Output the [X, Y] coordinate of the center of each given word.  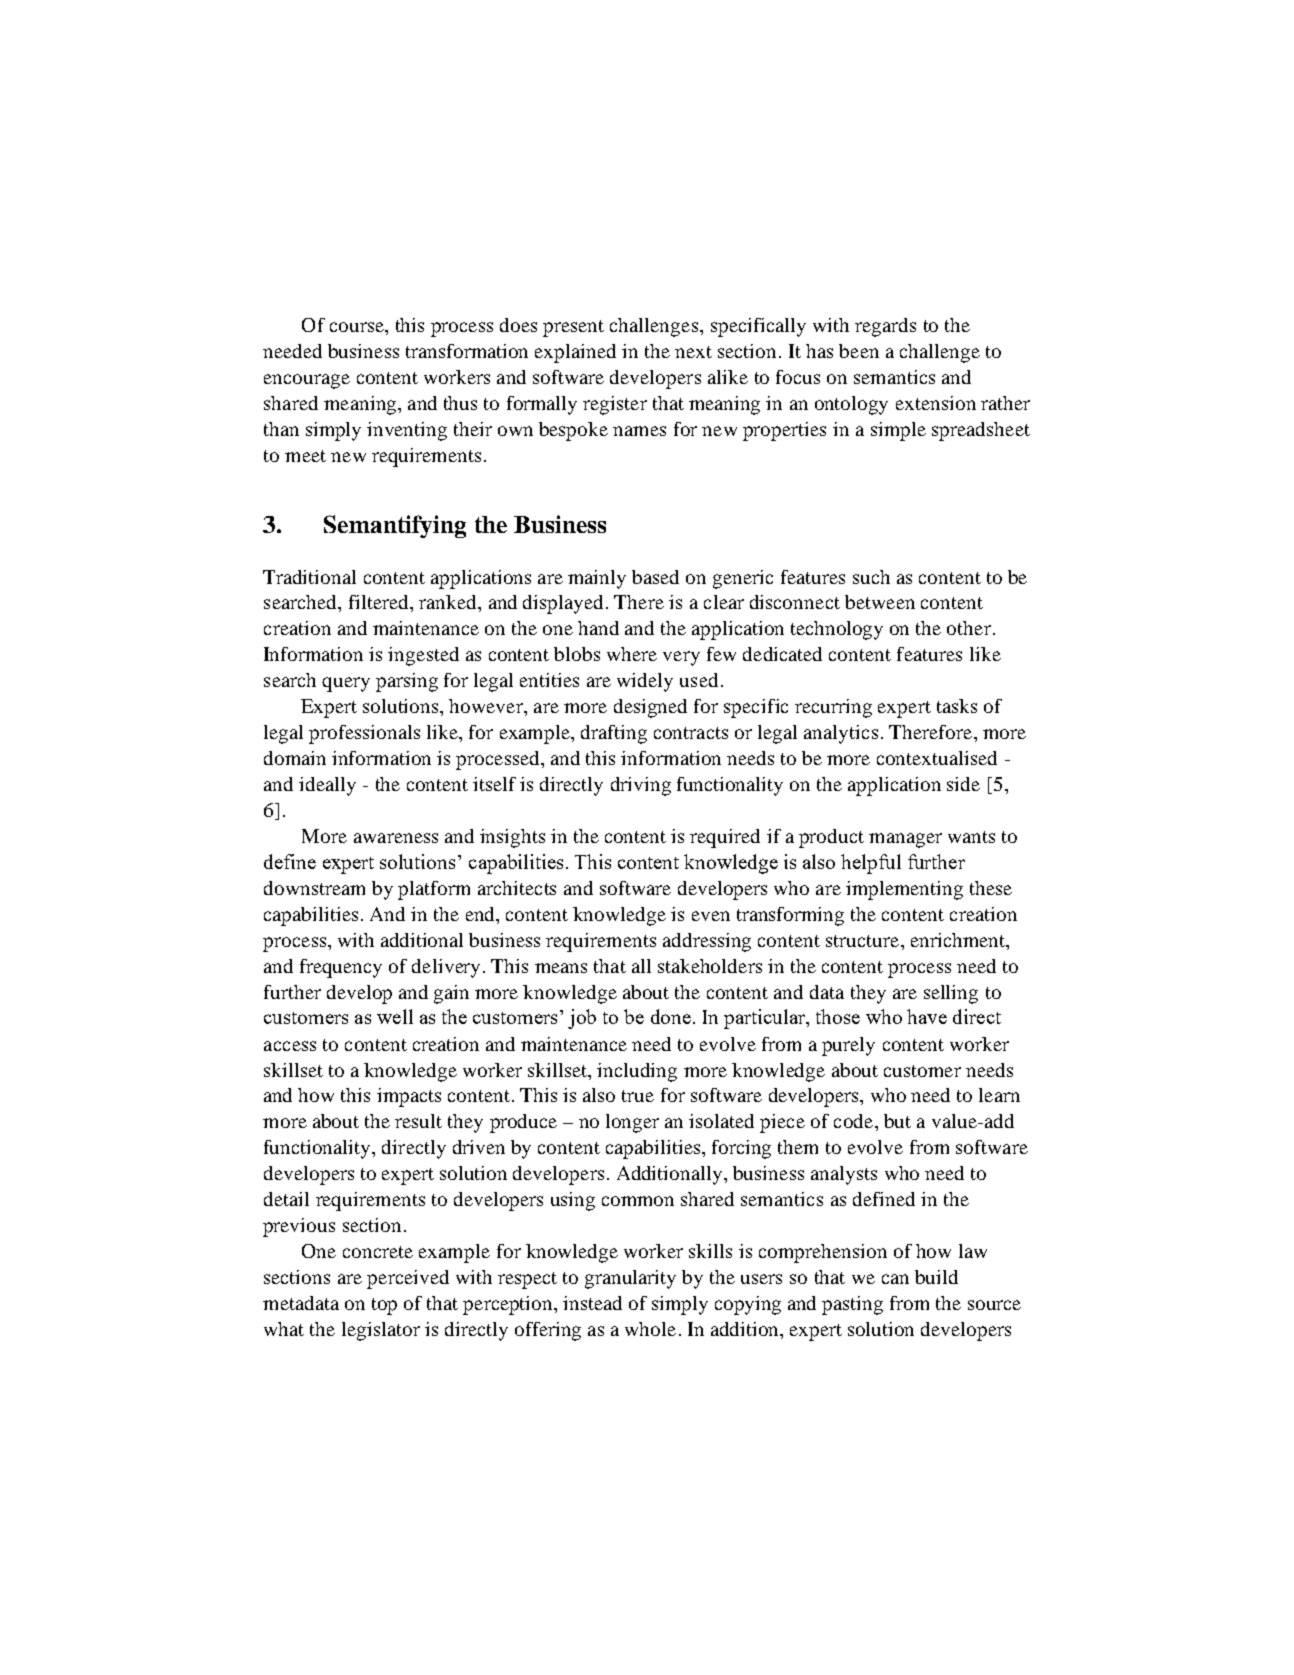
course [358, 327]
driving [641, 786]
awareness [396, 838]
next [693, 352]
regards [885, 327]
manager [905, 840]
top [384, 1306]
